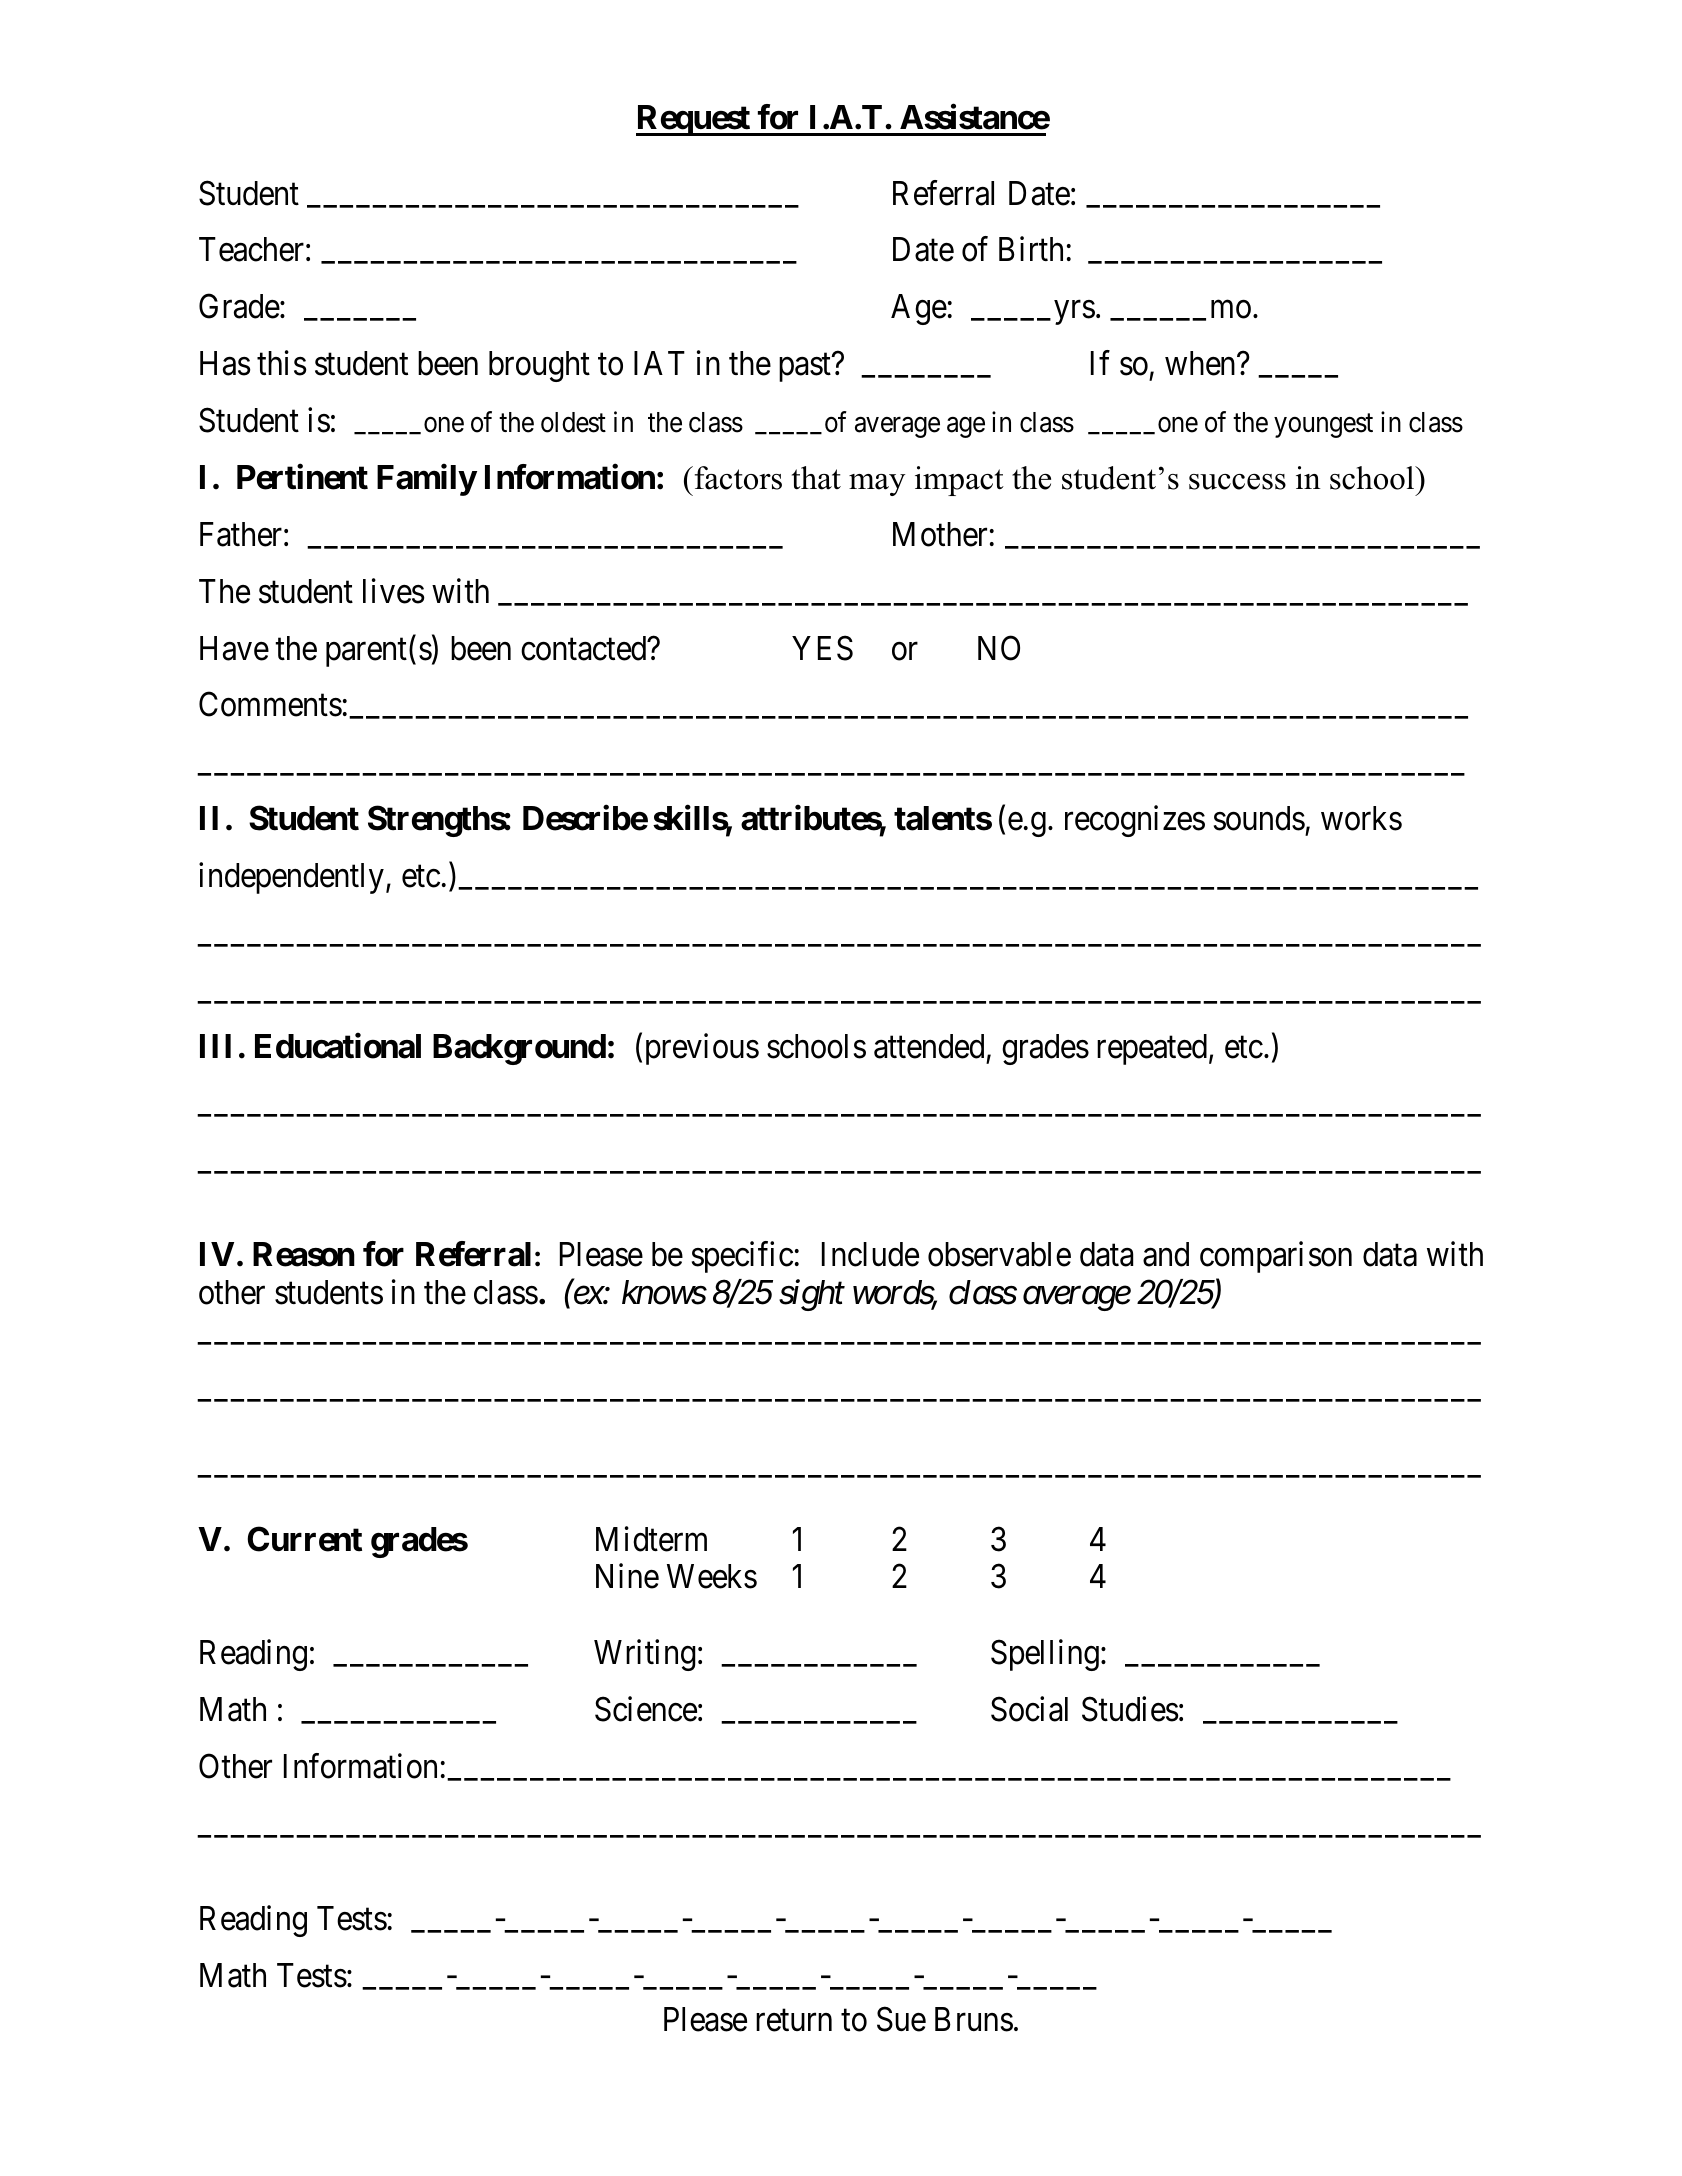 This document has width=1682, height=2176. What do you see at coordinates (646, 1709) in the document?
I see `Science` at bounding box center [646, 1709].
